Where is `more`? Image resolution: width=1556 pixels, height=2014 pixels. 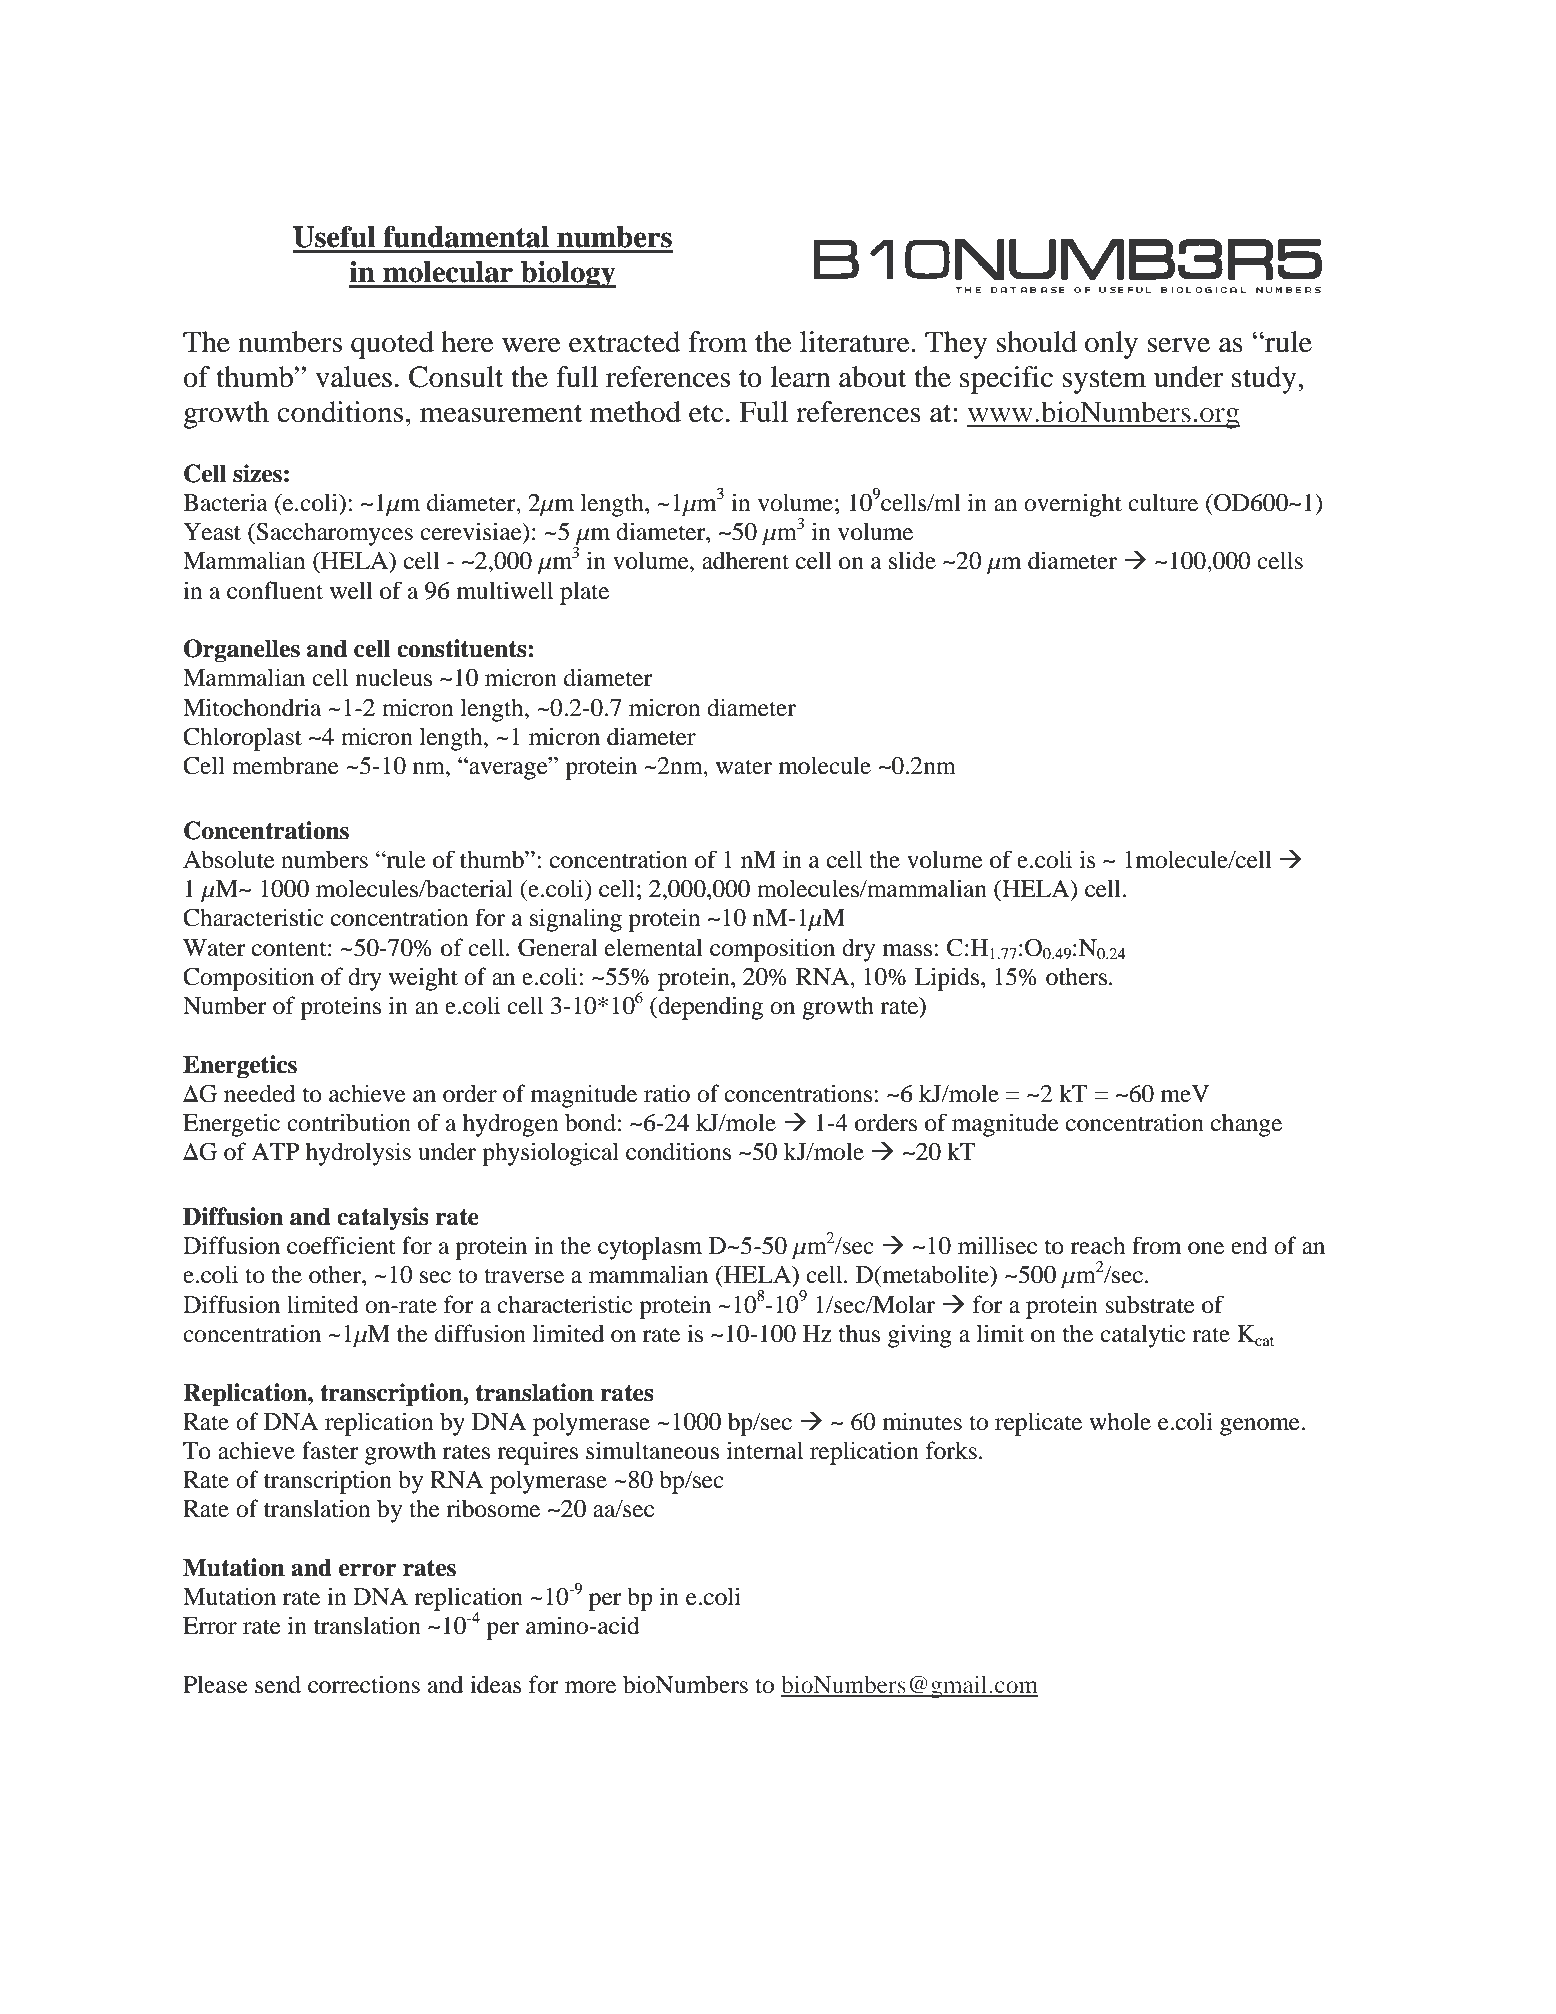
more is located at coordinates (590, 1687).
